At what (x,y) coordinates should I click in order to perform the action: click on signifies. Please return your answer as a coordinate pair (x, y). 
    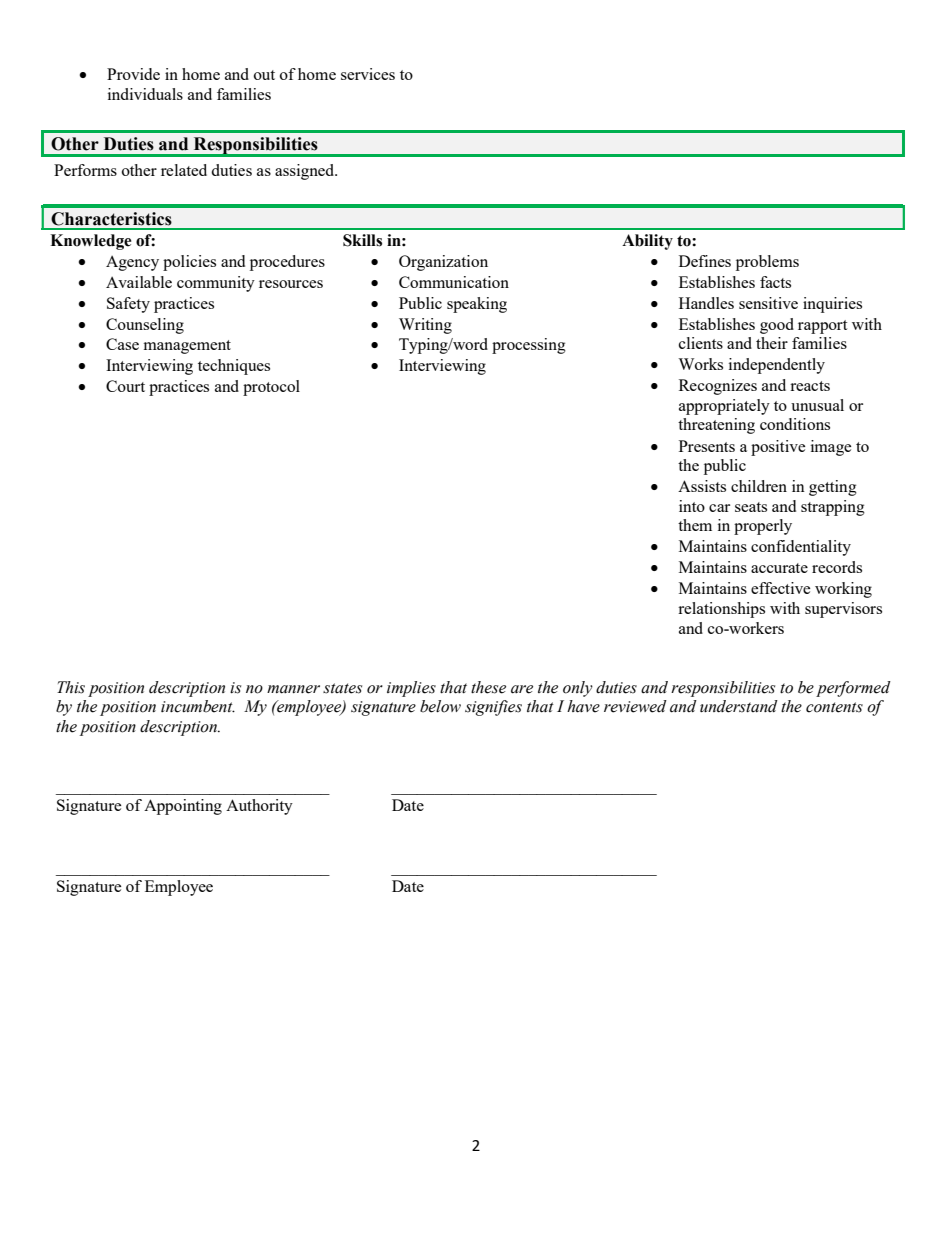
    Looking at the image, I should click on (493, 708).
